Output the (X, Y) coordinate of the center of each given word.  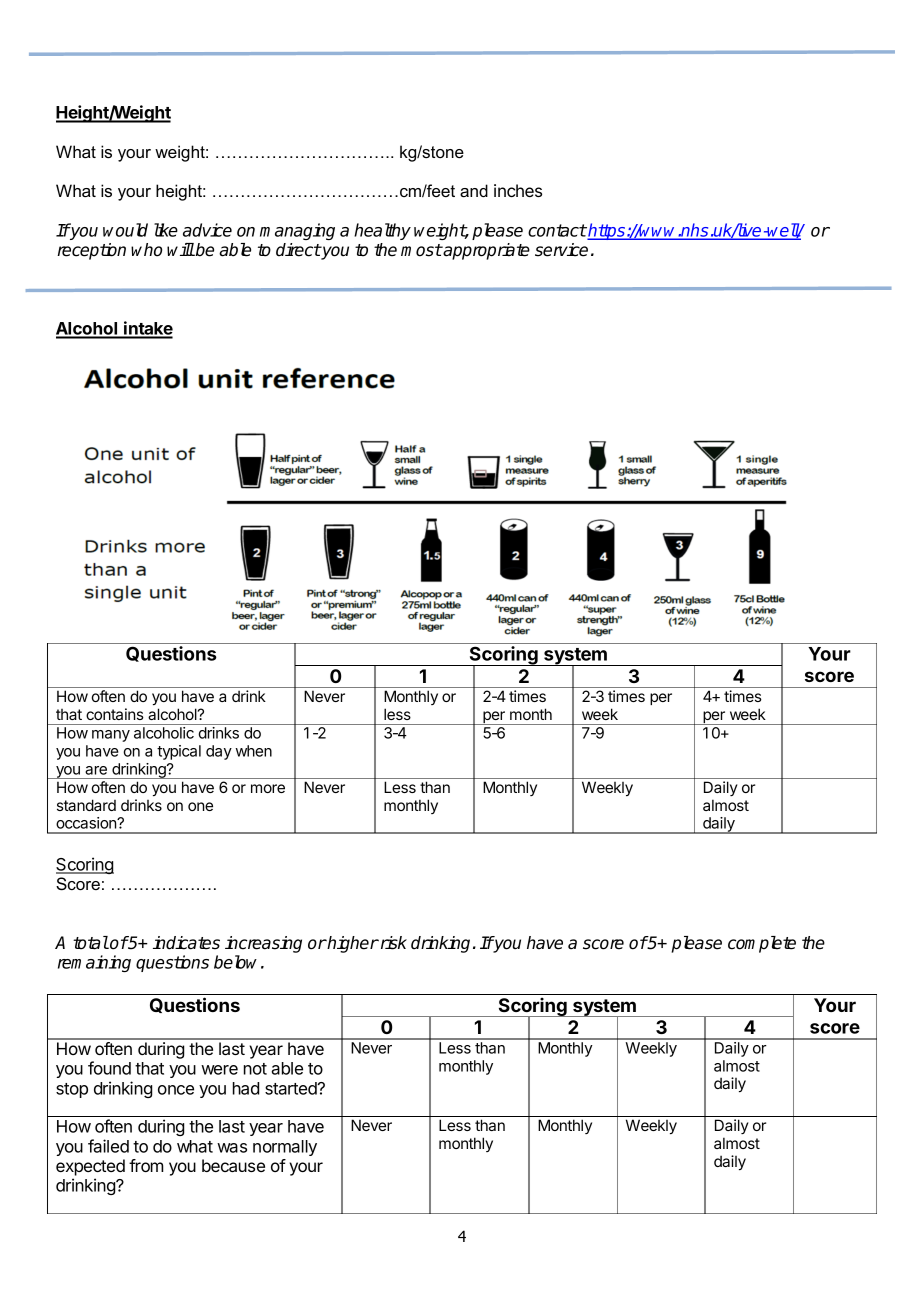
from (146, 1165)
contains (115, 714)
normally (285, 1148)
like (166, 230)
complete (762, 944)
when (254, 751)
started (292, 1088)
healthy (382, 231)
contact (557, 230)
